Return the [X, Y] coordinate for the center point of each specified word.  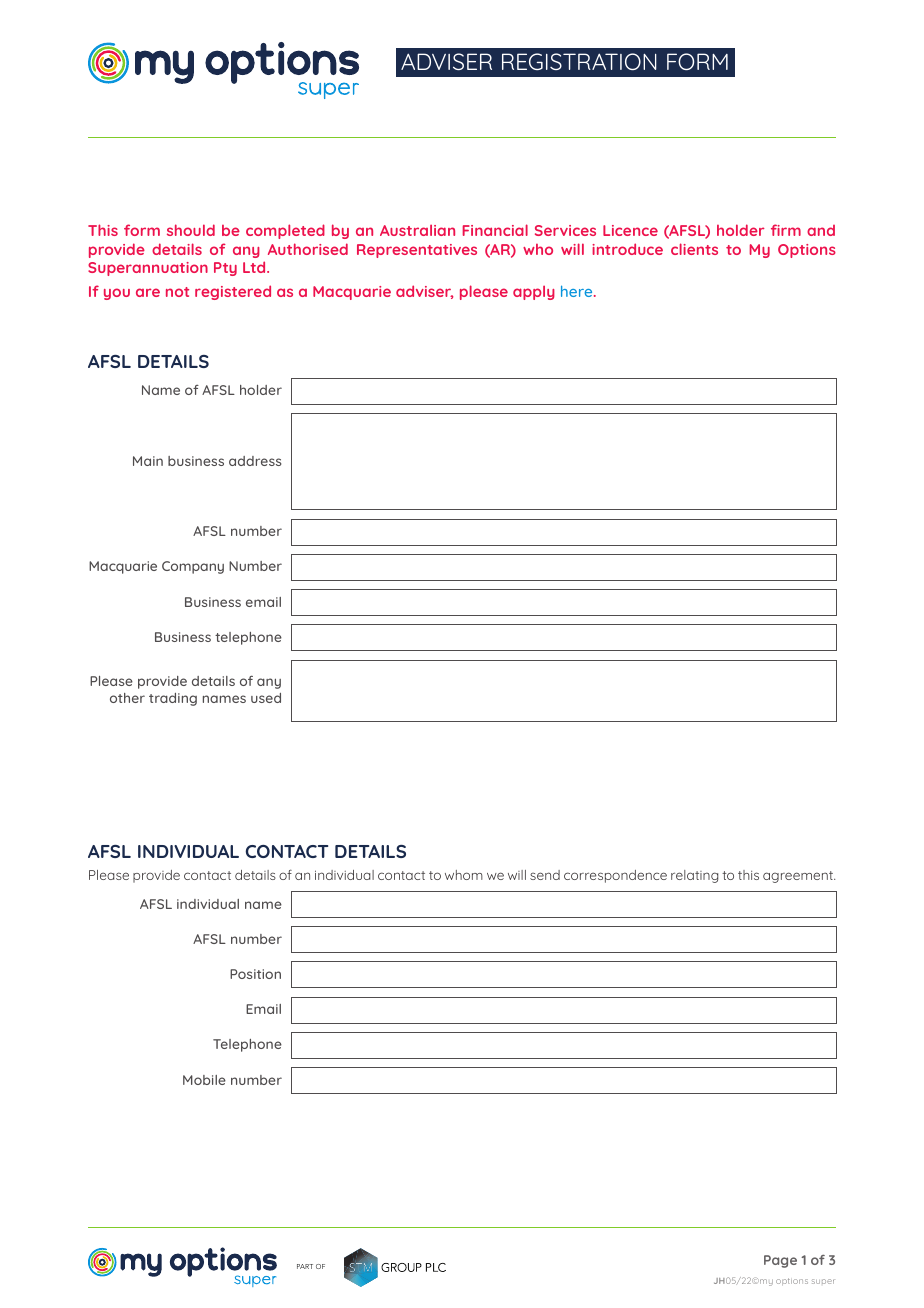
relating [694, 876]
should [191, 230]
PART [305, 1266]
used [266, 698]
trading [173, 699]
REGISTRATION [579, 61]
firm [786, 230]
